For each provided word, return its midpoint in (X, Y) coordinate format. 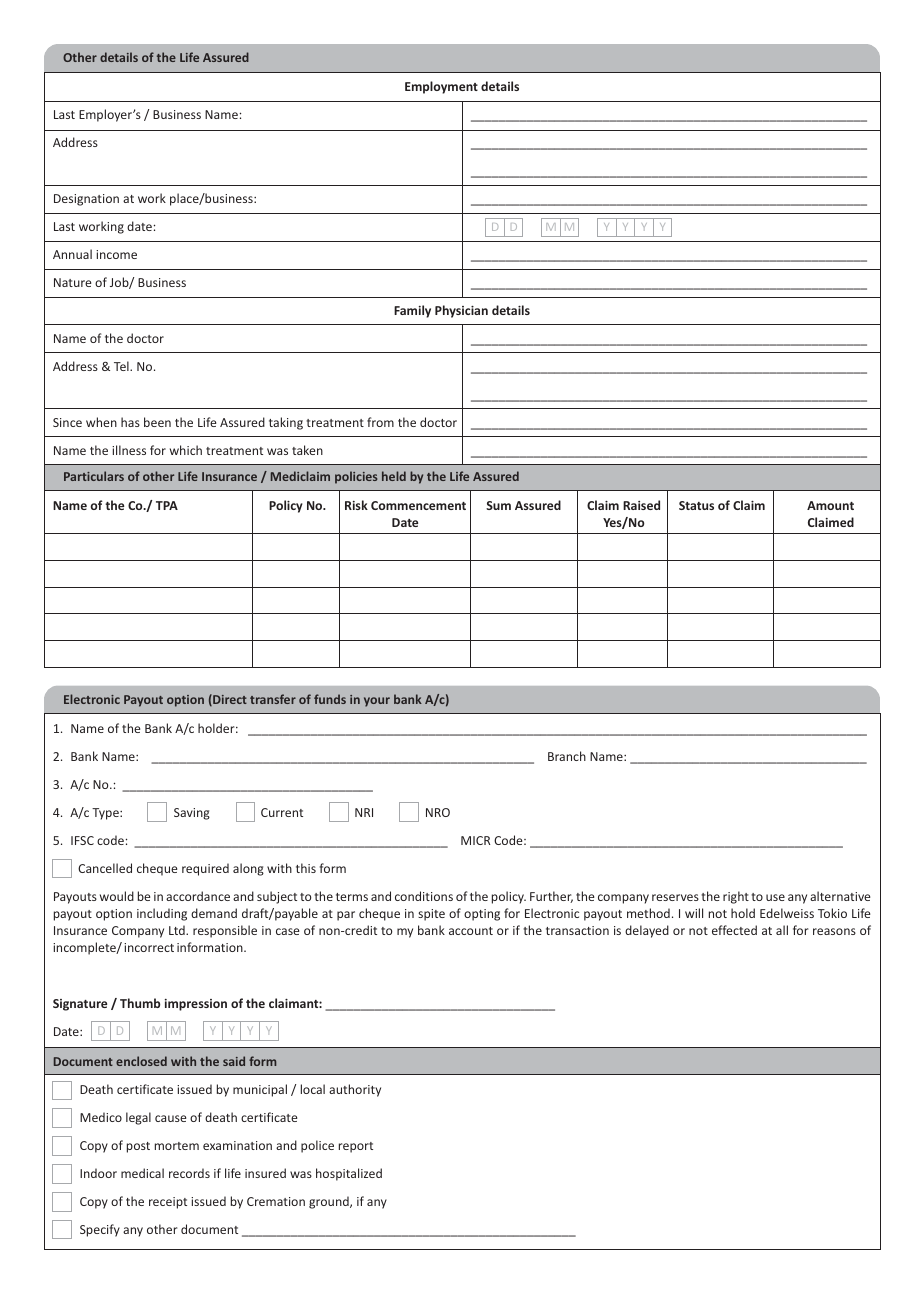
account (471, 931)
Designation (86, 200)
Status (696, 505)
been (157, 422)
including (162, 914)
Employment (441, 87)
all (782, 930)
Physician (461, 311)
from (380, 422)
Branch (567, 756)
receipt (168, 1203)
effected (734, 930)
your (377, 702)
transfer (273, 699)
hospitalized (349, 1174)
